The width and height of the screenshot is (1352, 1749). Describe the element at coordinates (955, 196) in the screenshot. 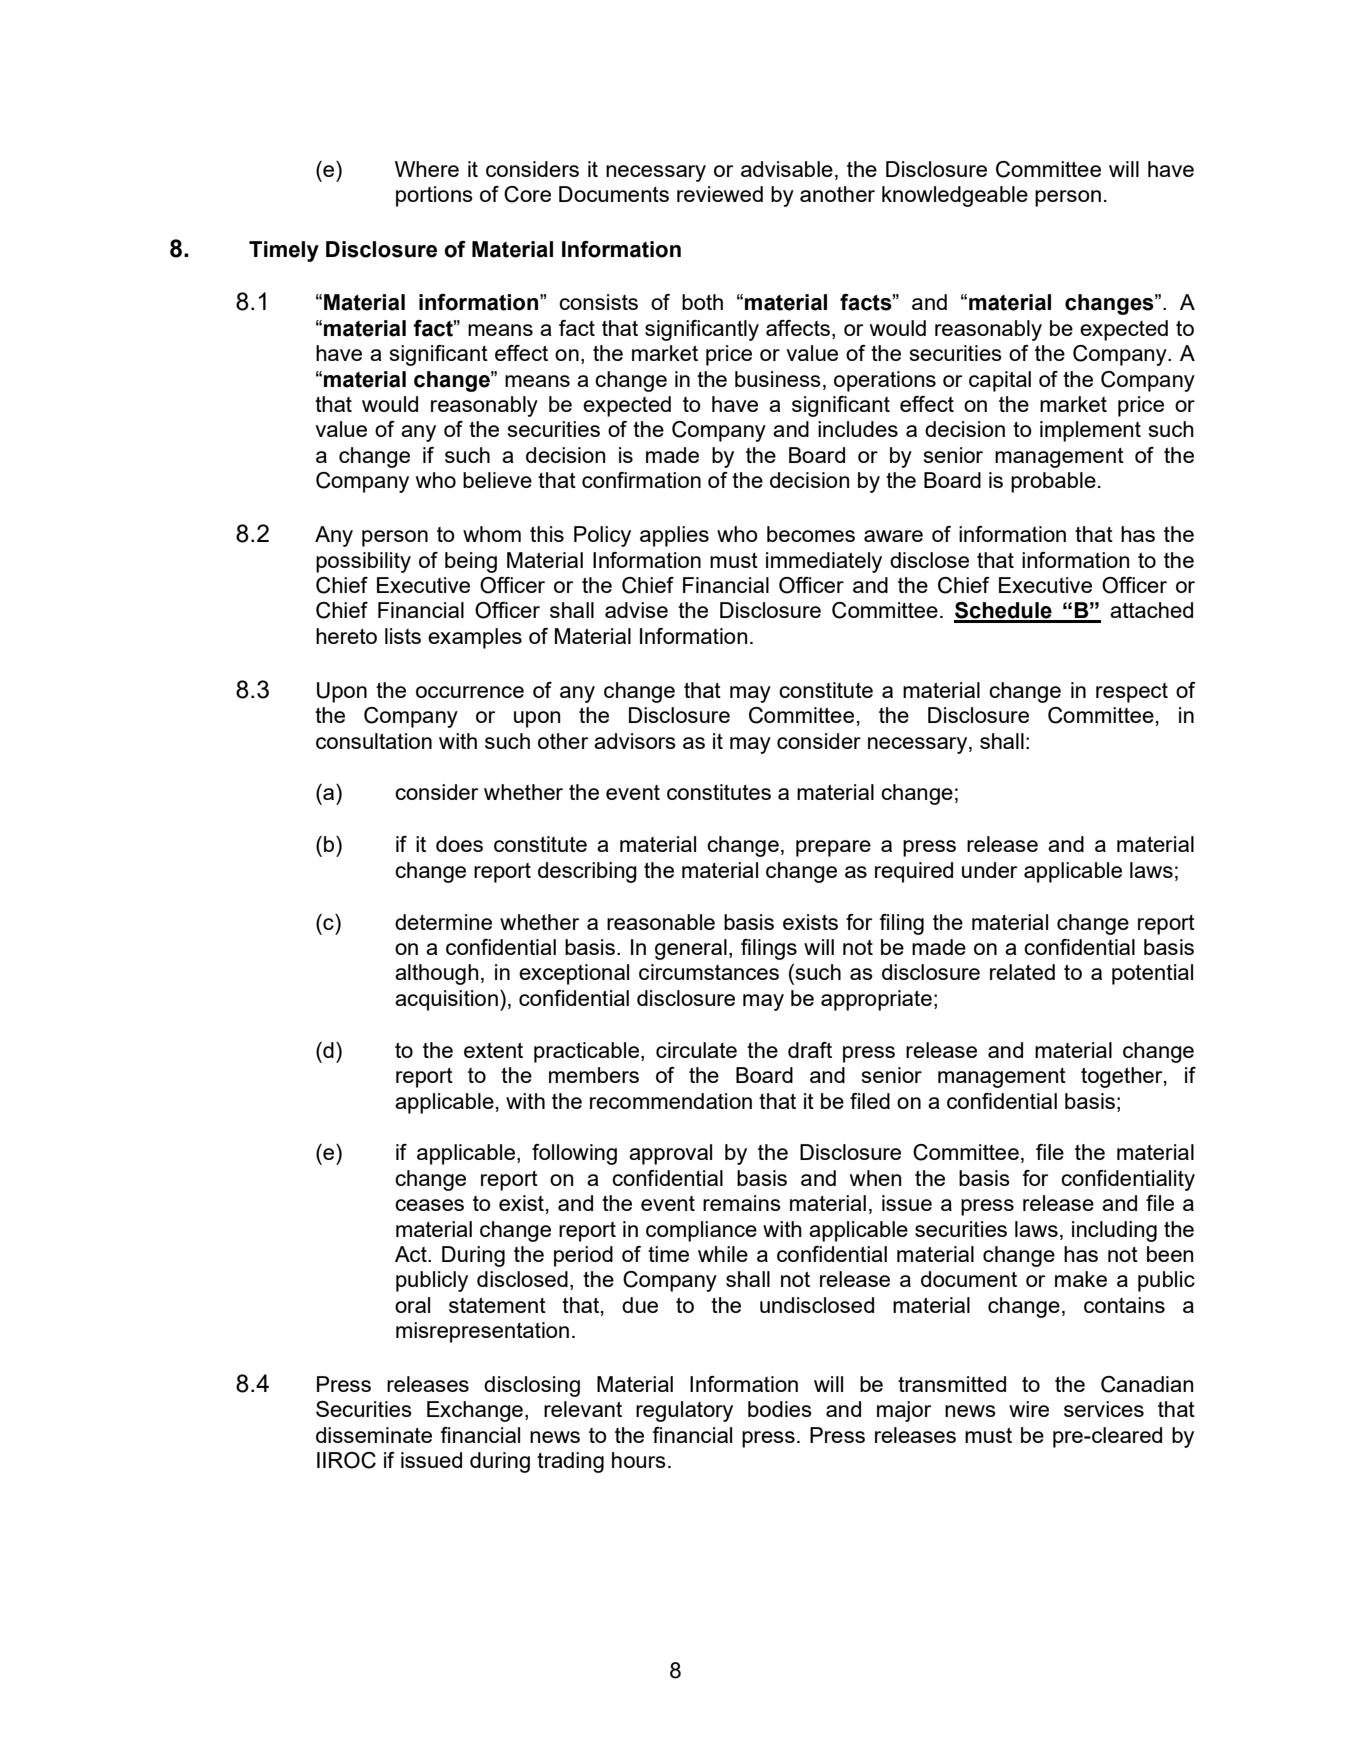

I see `knowledgeable` at that location.
